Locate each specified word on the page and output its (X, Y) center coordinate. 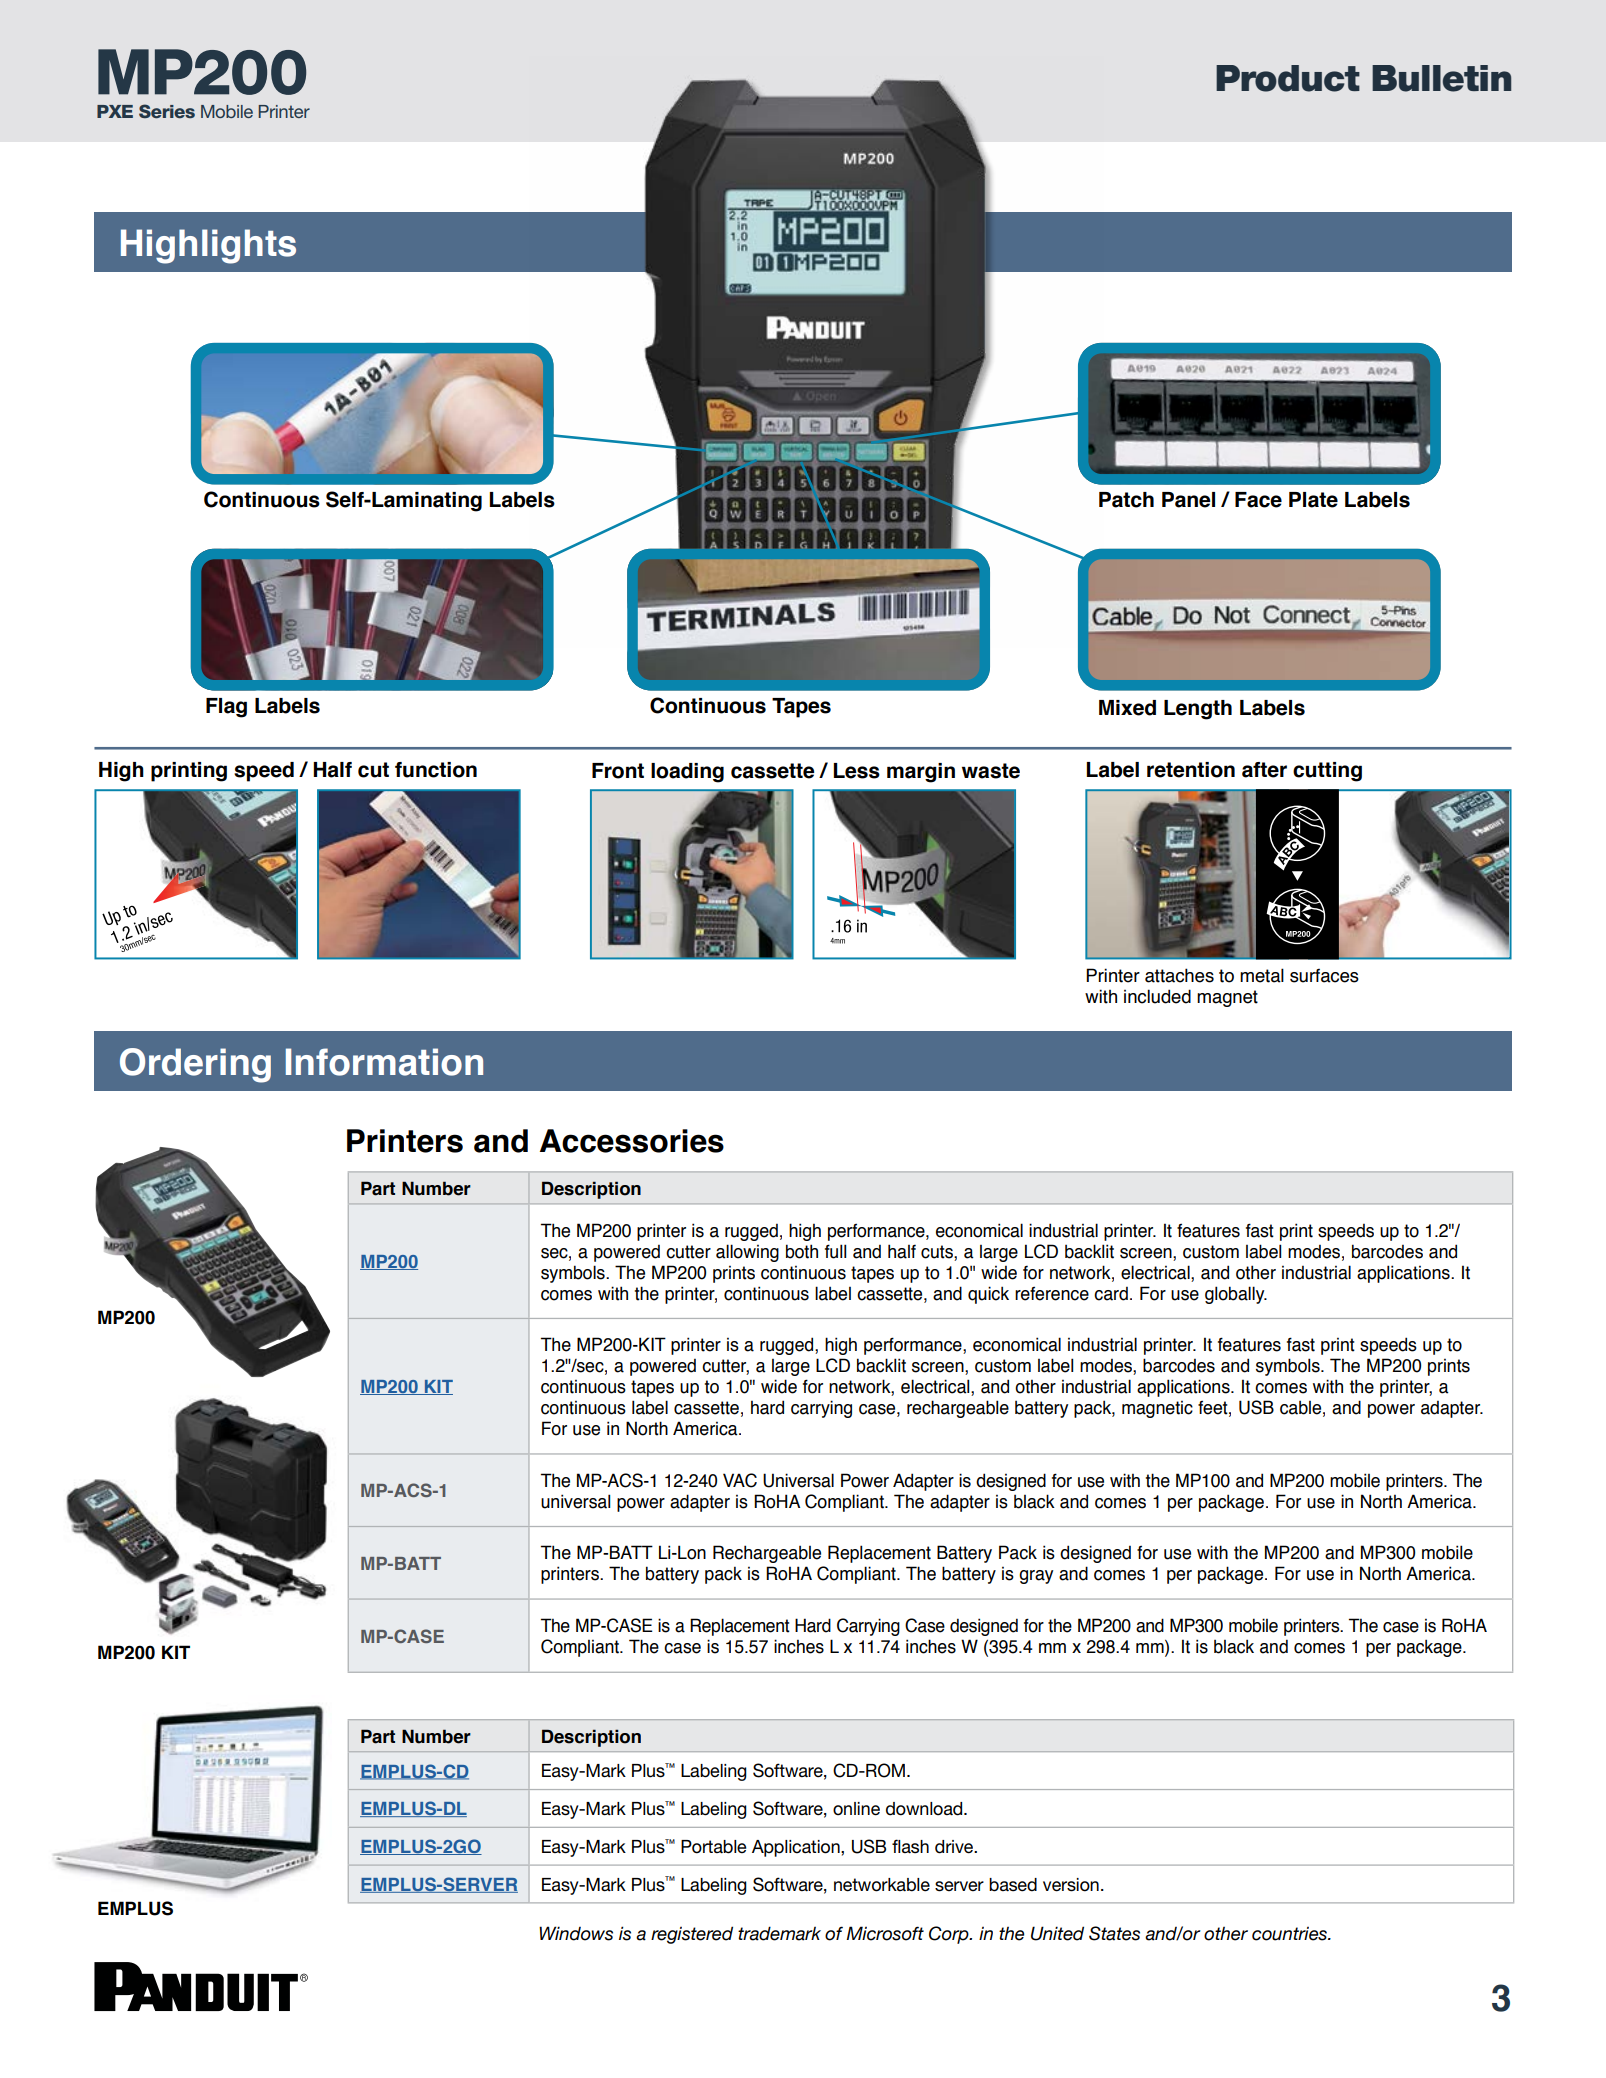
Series (167, 111)
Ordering (195, 1065)
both (802, 1251)
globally (1236, 1295)
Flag (226, 708)
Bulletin (1441, 78)
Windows (576, 1933)
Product (1288, 78)
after (1264, 770)
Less (857, 771)
